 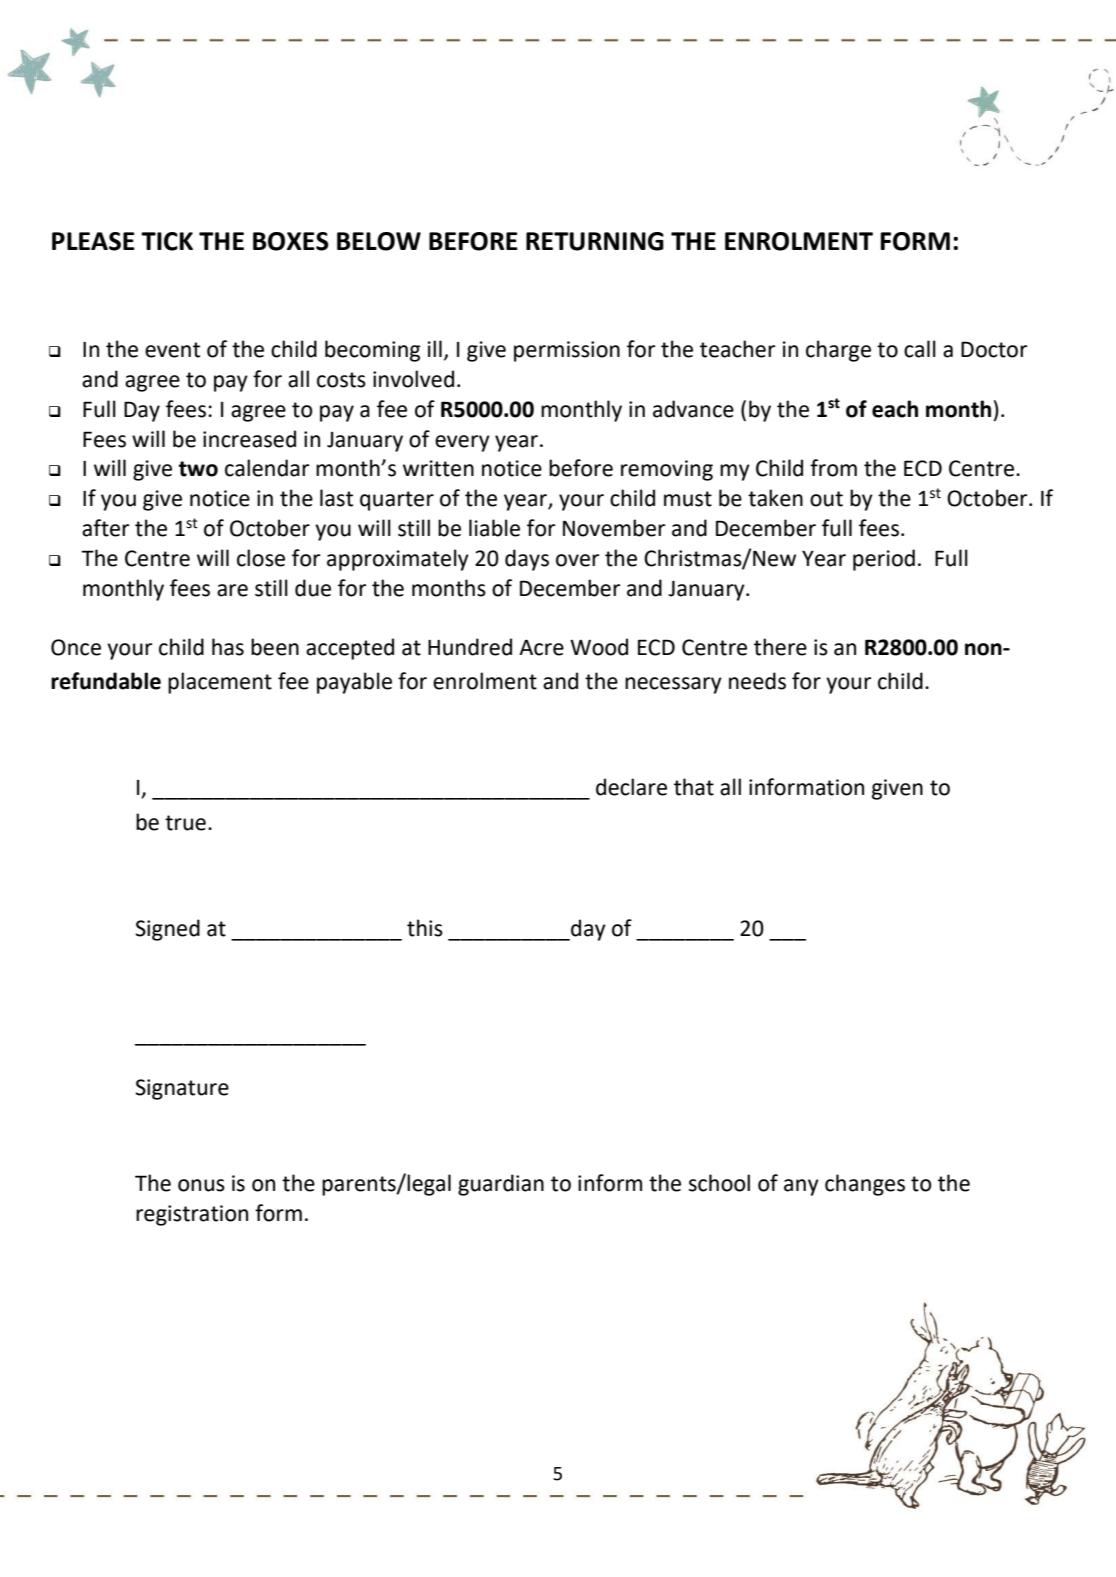 I want to click on this, so click(x=425, y=928).
